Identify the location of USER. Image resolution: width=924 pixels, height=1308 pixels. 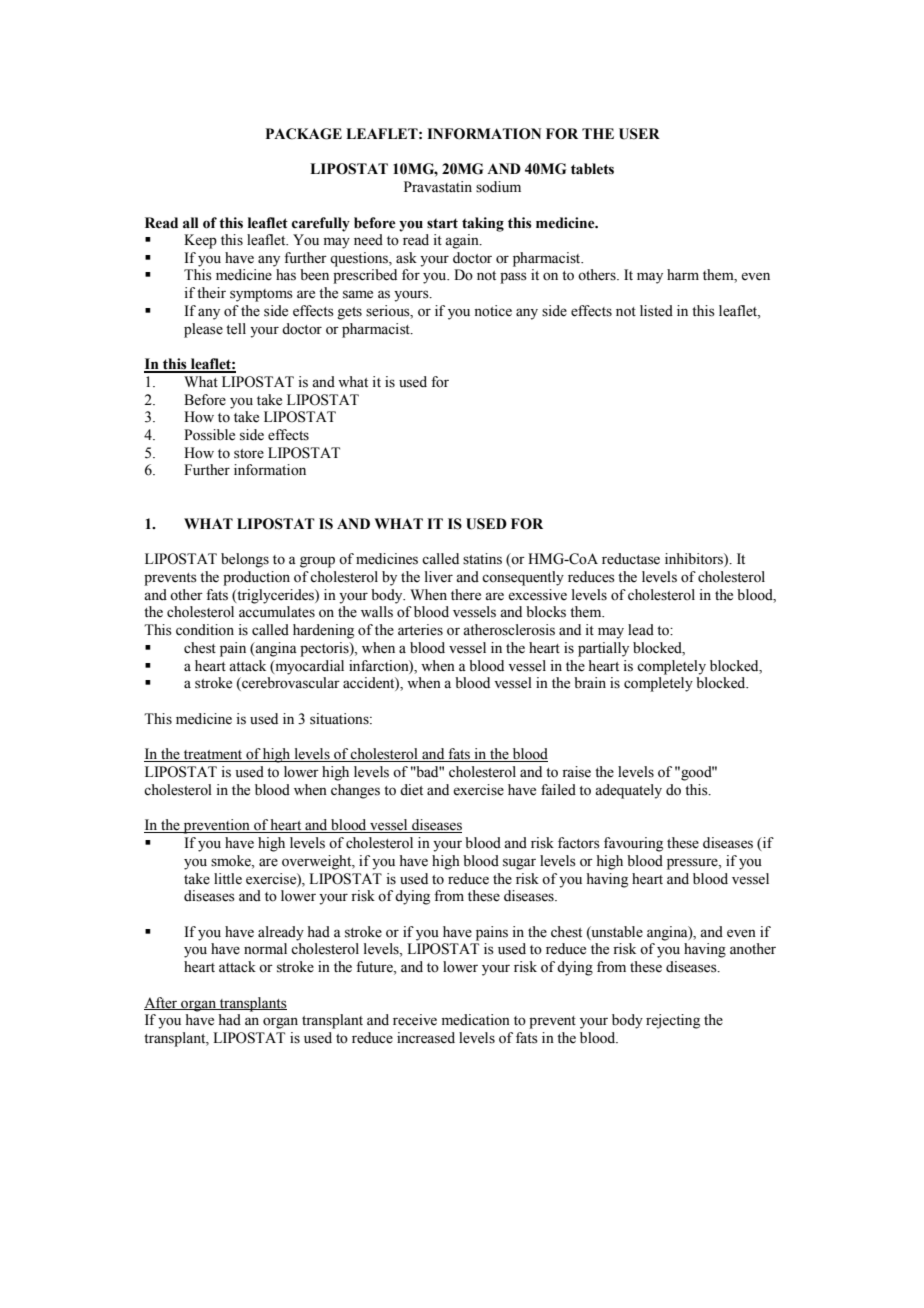
(639, 134).
